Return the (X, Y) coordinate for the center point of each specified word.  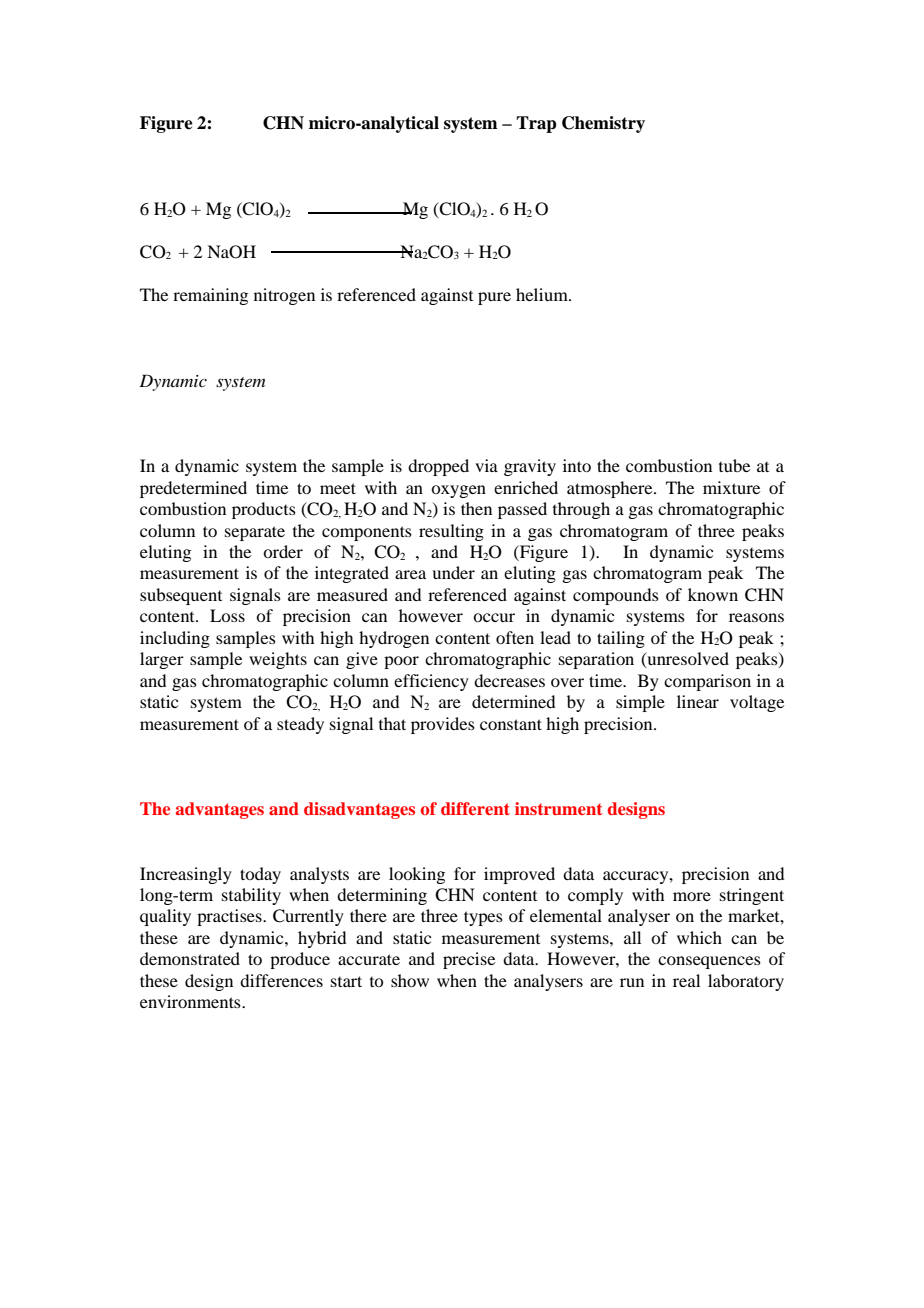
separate (255, 533)
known (713, 594)
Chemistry (603, 124)
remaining (210, 296)
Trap (536, 124)
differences (281, 980)
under (453, 572)
